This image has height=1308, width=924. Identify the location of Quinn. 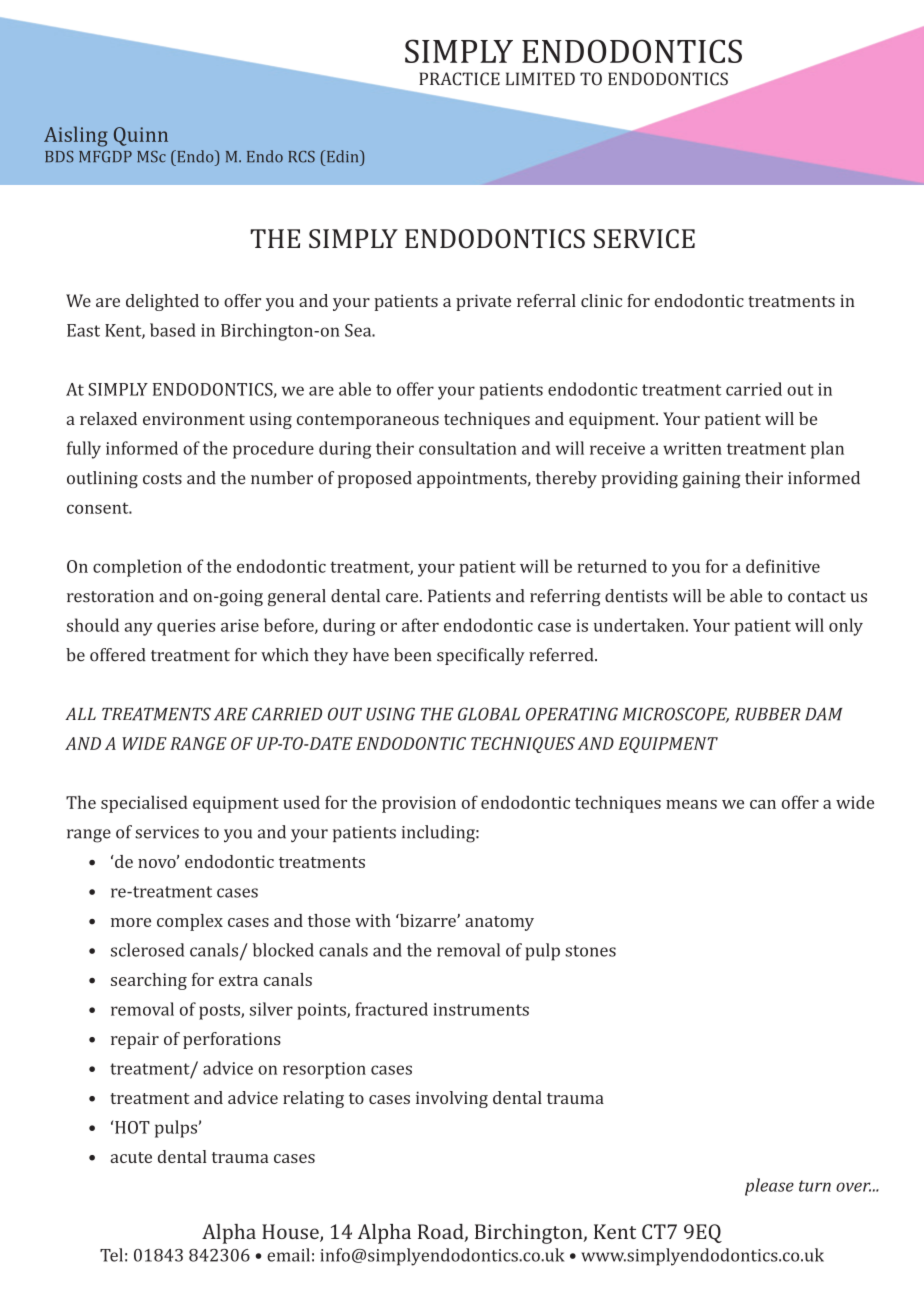
(141, 136).
